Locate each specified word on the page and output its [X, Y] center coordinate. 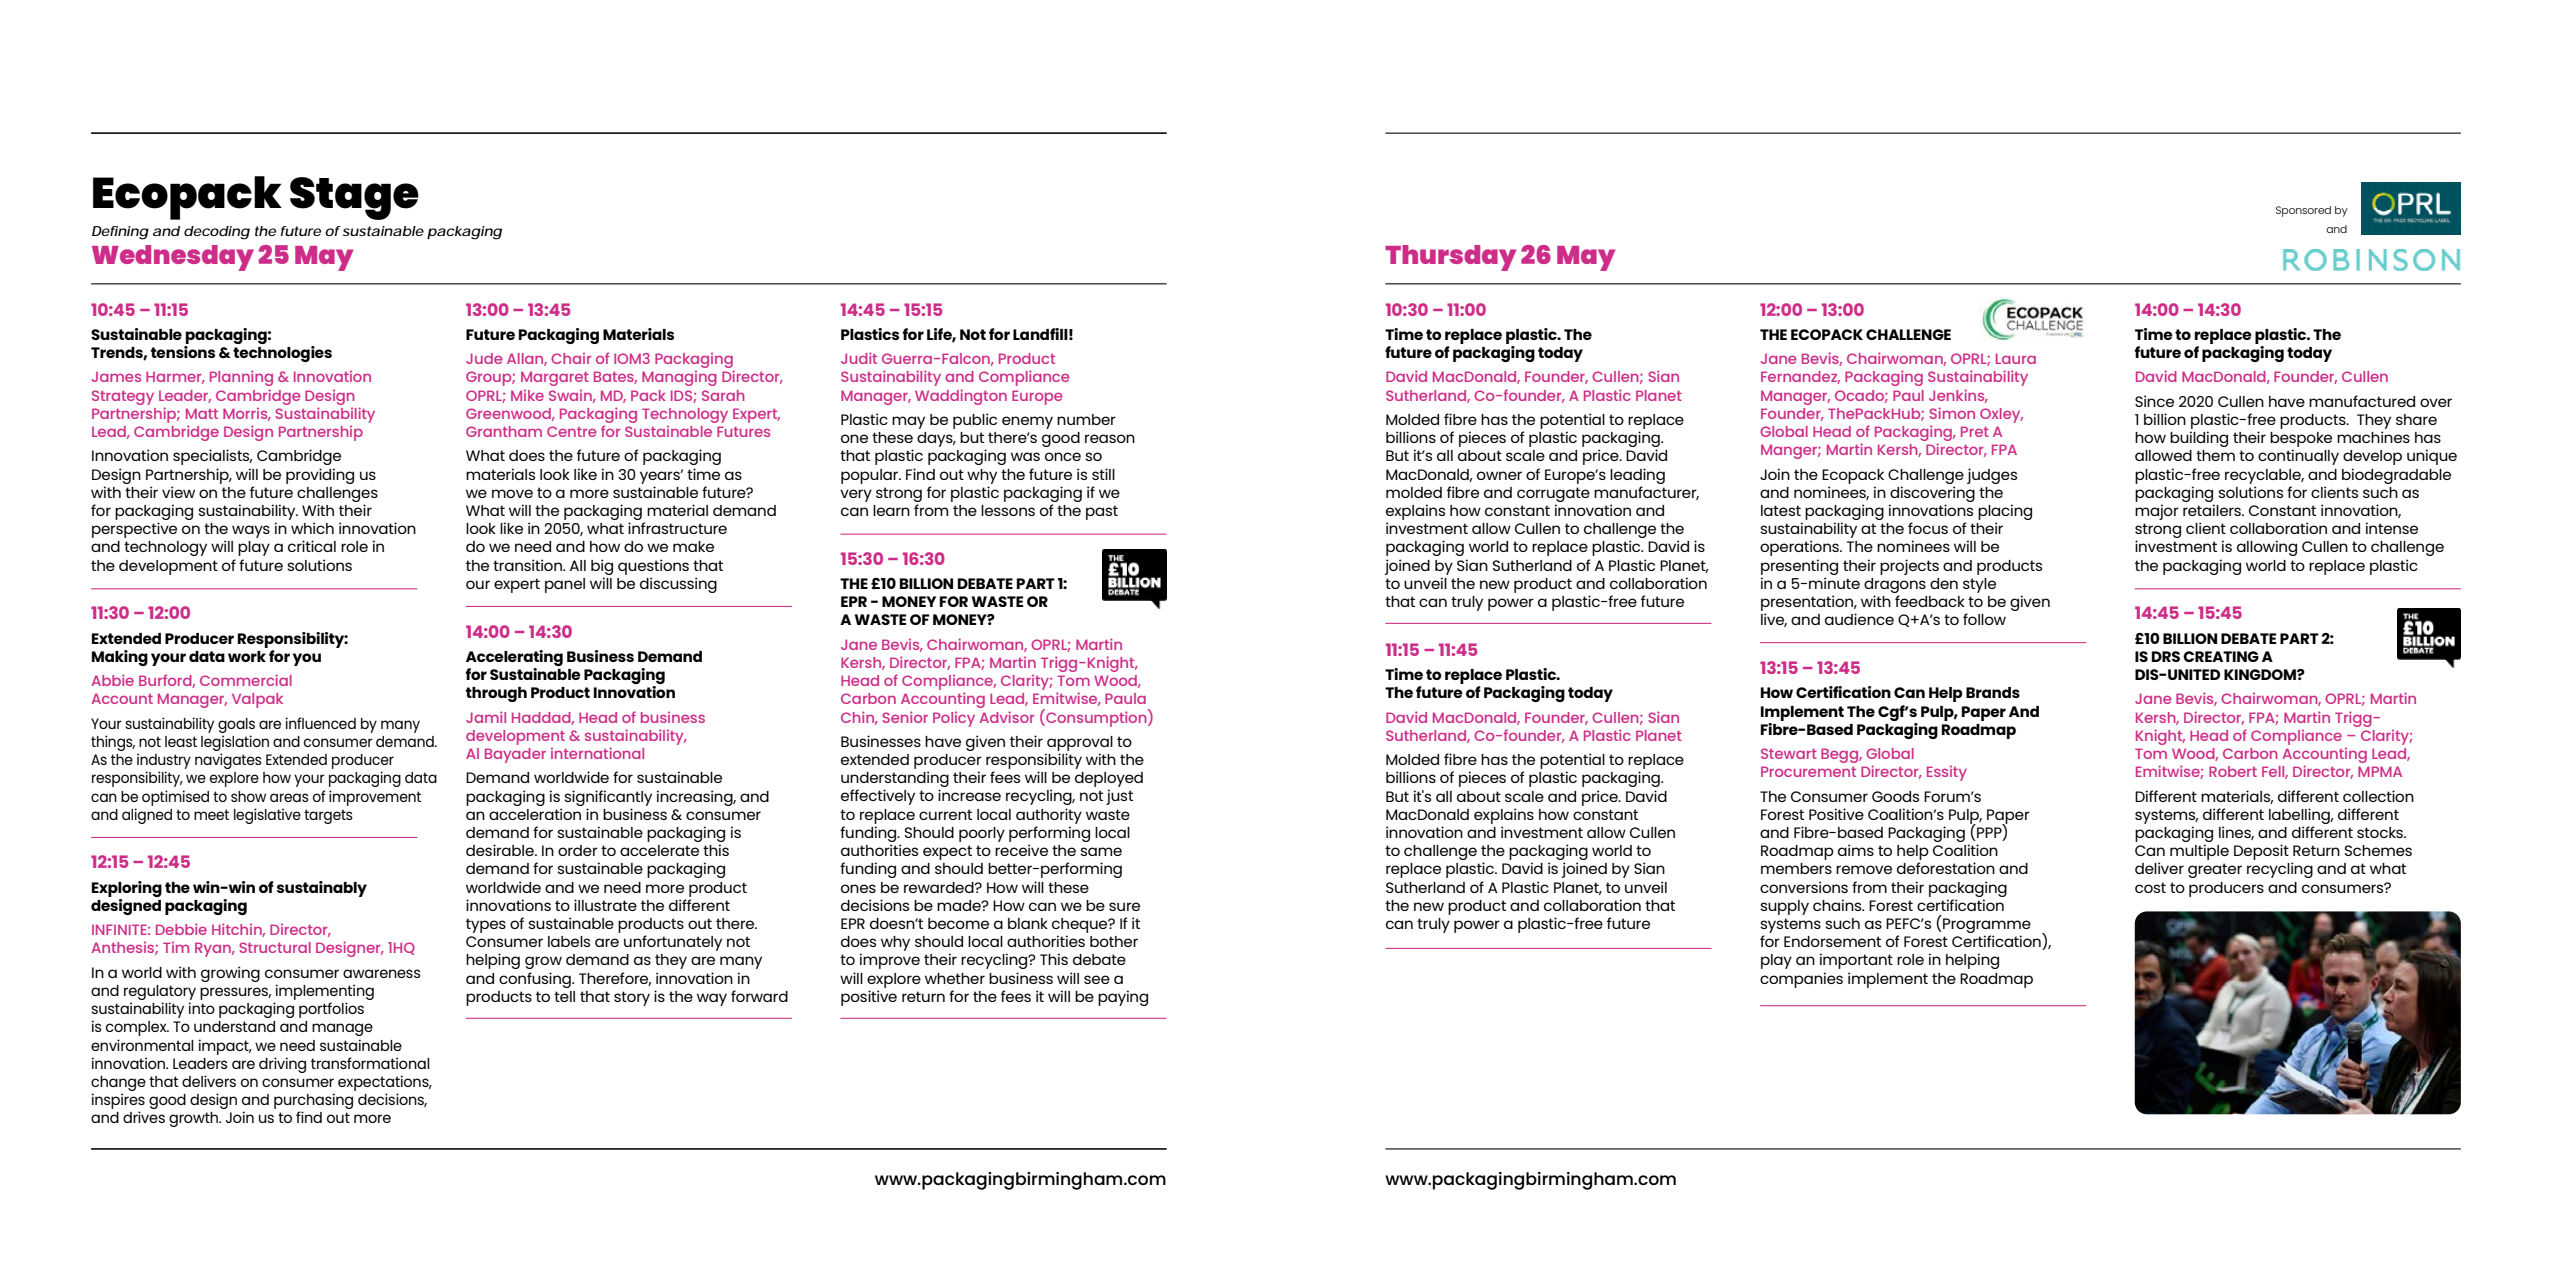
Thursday [1450, 258]
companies [1801, 980]
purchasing [313, 1102]
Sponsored [2303, 211]
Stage [354, 198]
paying [1123, 998]
